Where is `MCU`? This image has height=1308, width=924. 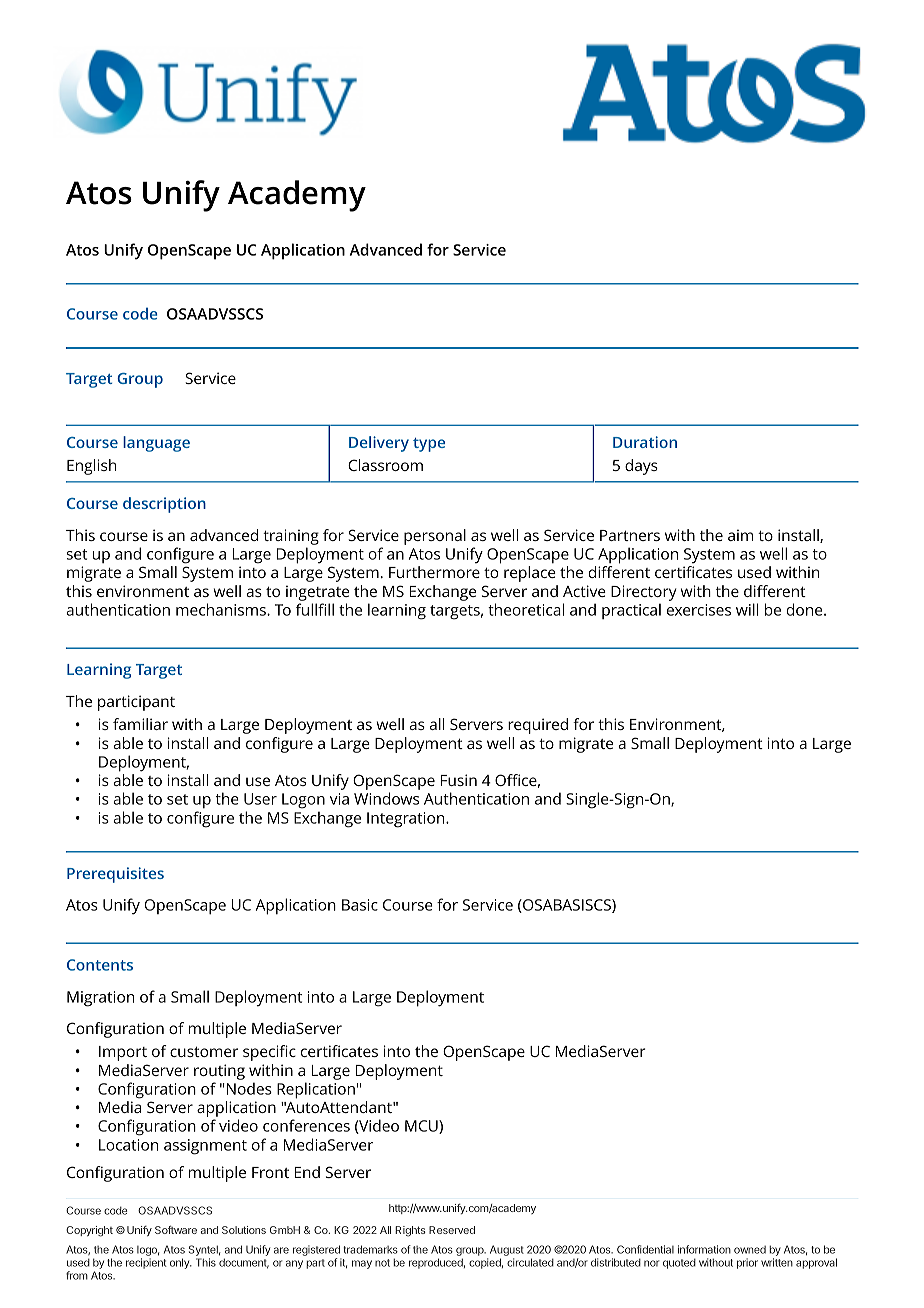 MCU is located at coordinates (422, 1127).
